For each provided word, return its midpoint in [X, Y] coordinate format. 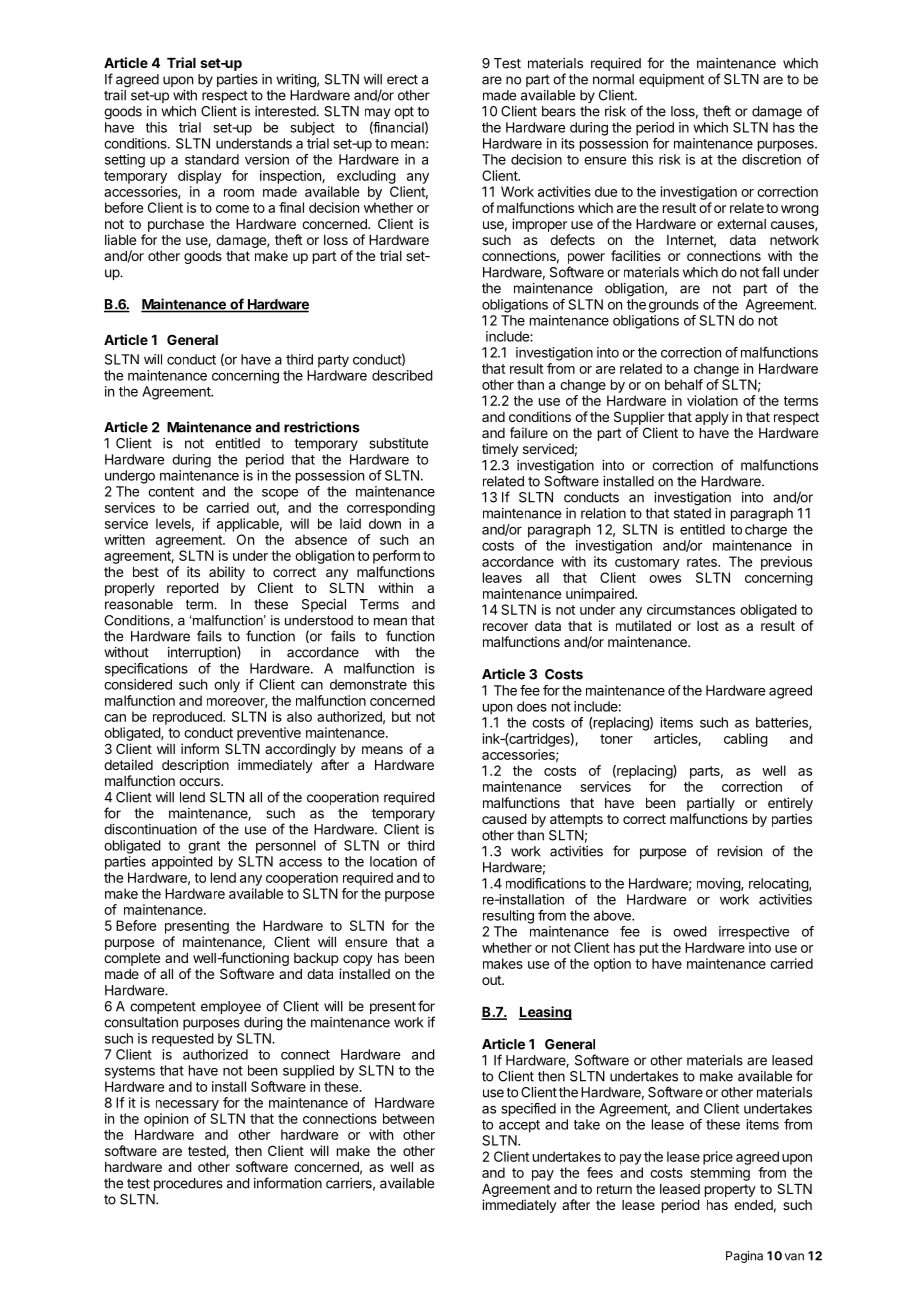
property [730, 1190]
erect [402, 79]
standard [212, 159]
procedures [188, 1184]
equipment [671, 80]
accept [519, 1126]
